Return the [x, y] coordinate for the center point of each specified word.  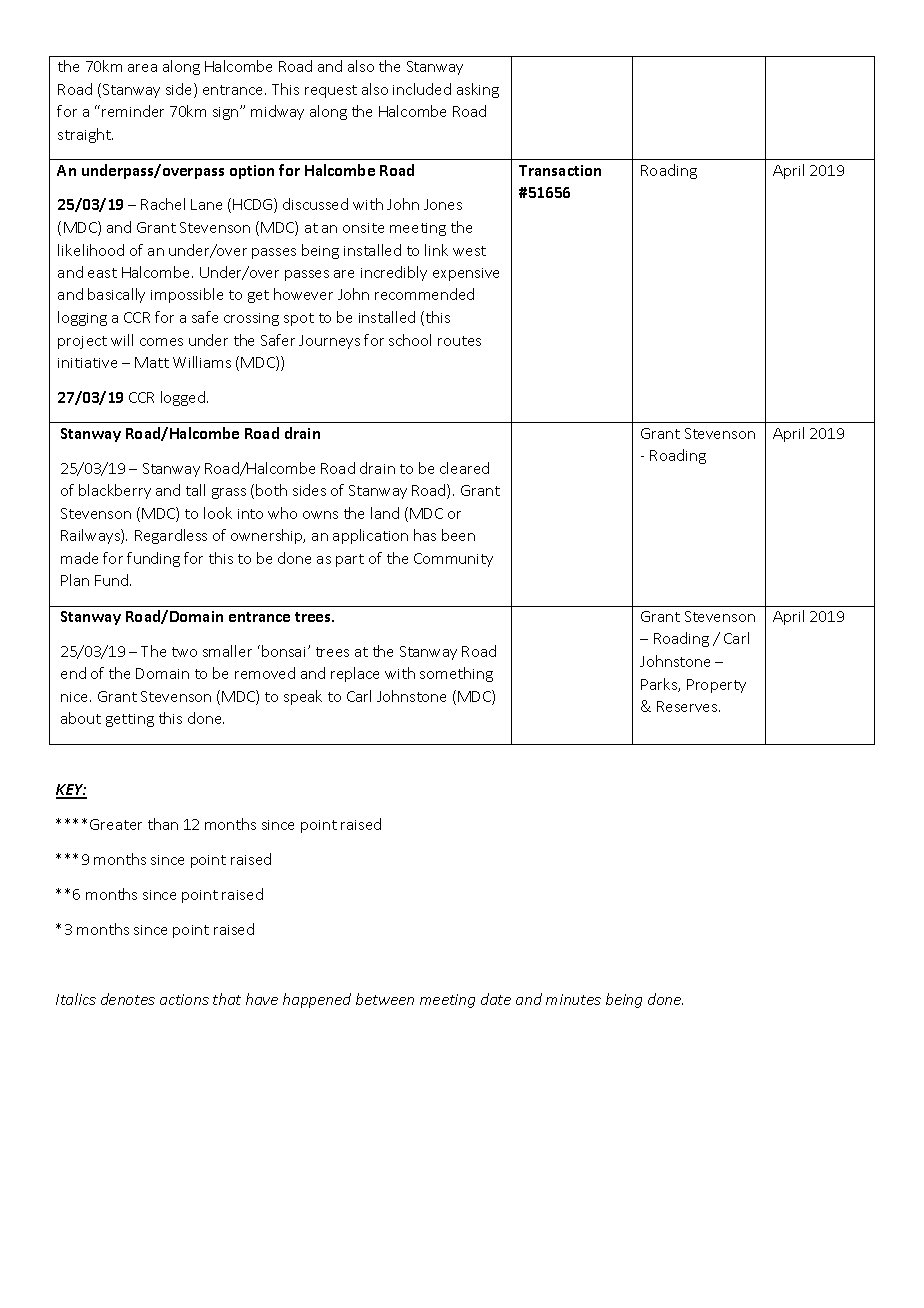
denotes [128, 999]
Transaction [560, 170]
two [184, 652]
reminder [133, 111]
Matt [152, 362]
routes [459, 341]
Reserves [688, 706]
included [422, 89]
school [410, 340]
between [385, 999]
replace [355, 674]
